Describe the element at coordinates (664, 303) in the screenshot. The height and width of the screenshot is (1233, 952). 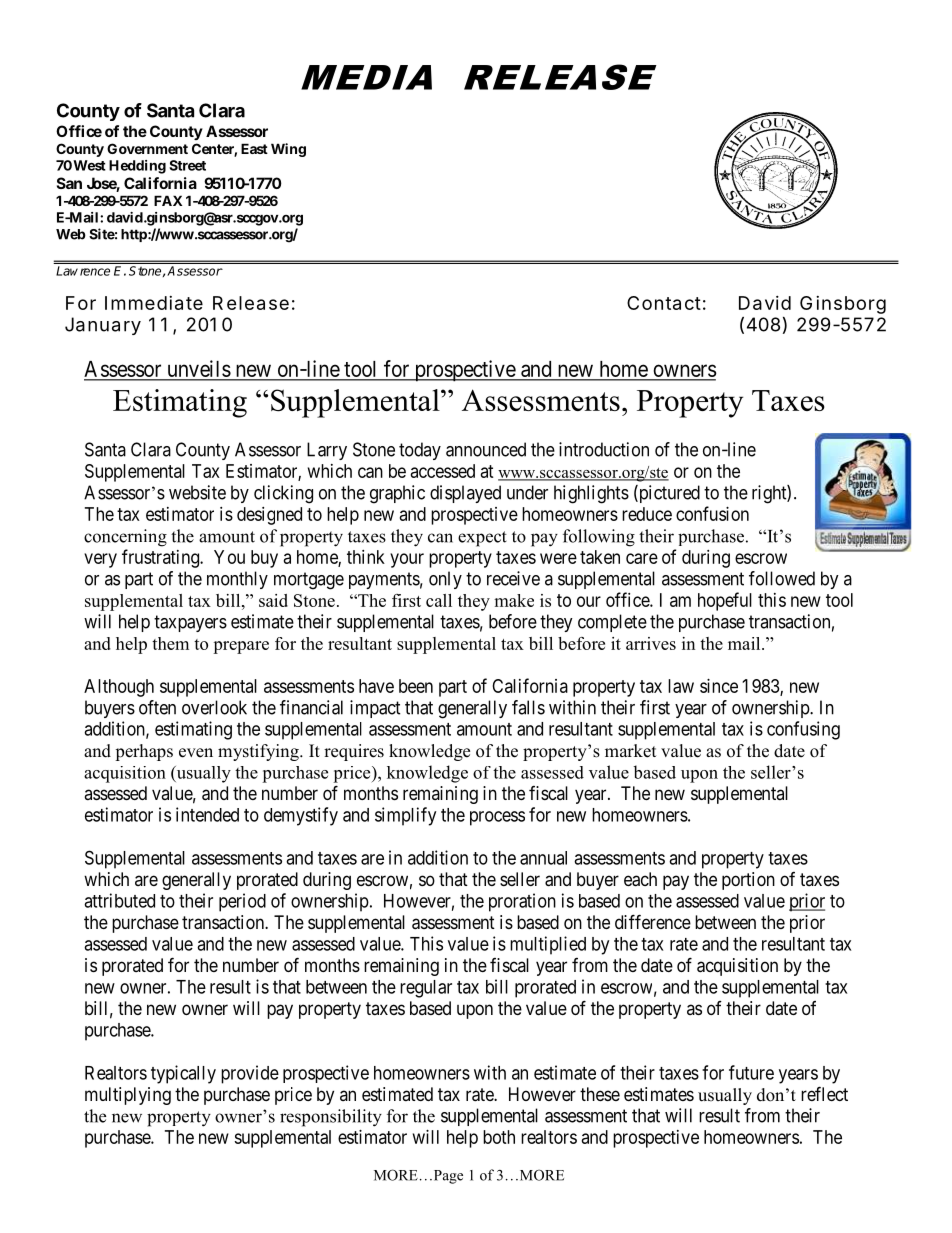
I see `Contact` at that location.
